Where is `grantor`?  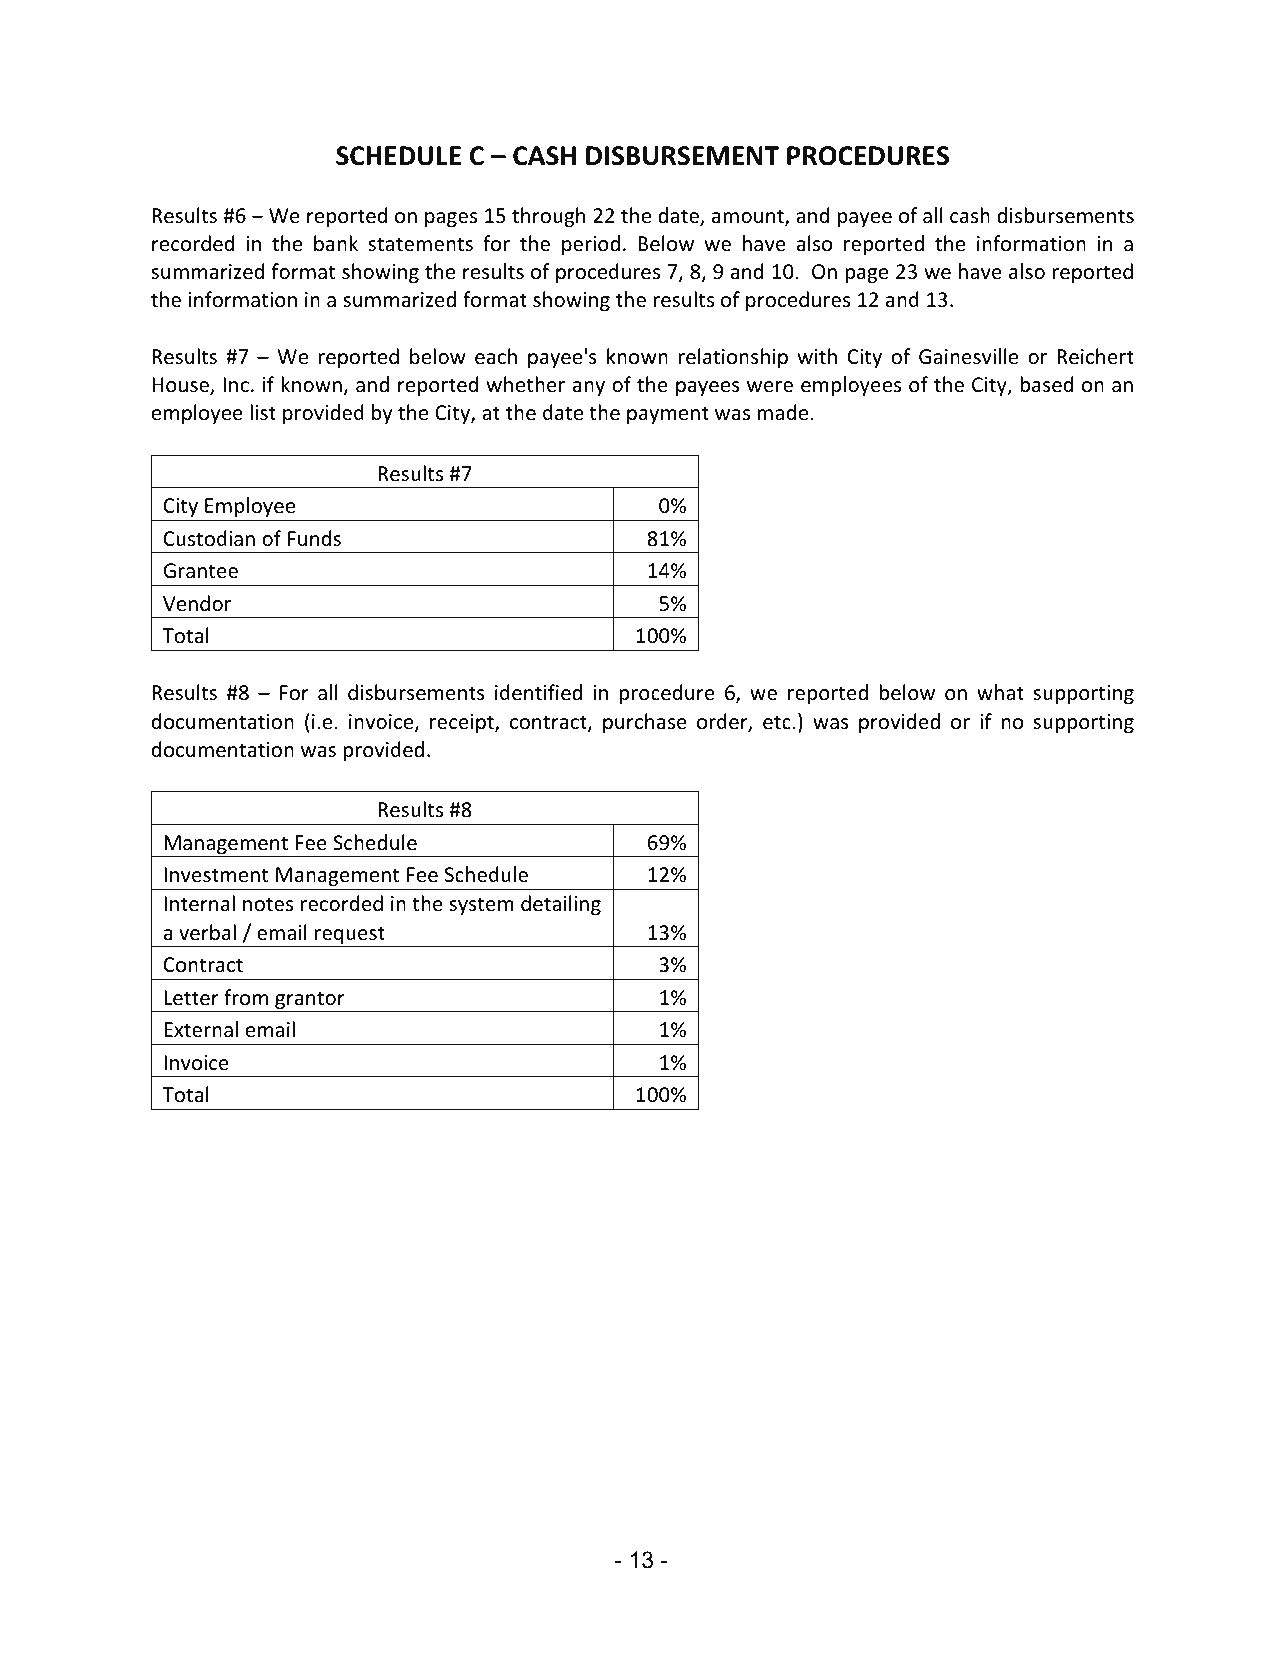 grantor is located at coordinates (310, 1001).
